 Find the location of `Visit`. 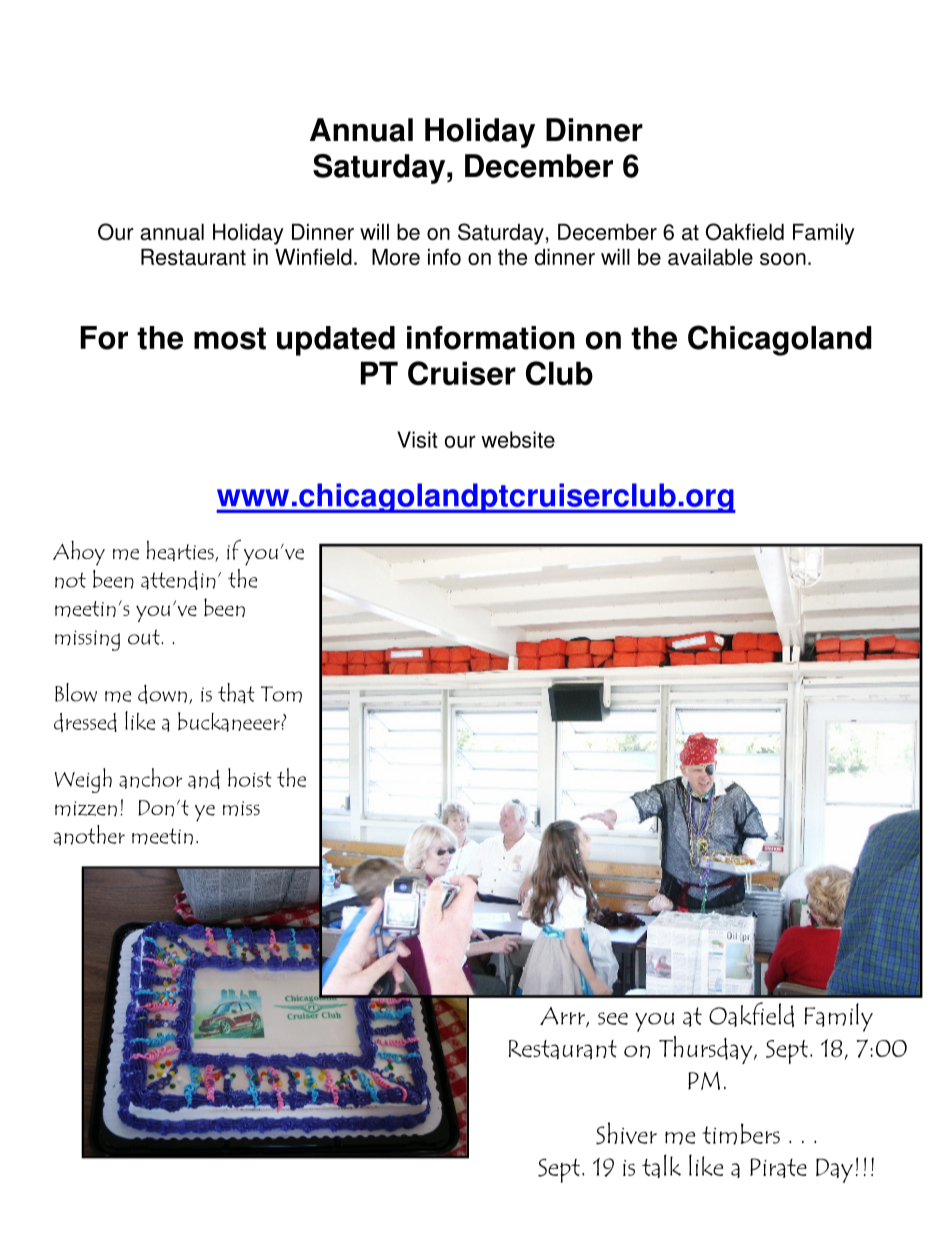

Visit is located at coordinates (417, 439).
